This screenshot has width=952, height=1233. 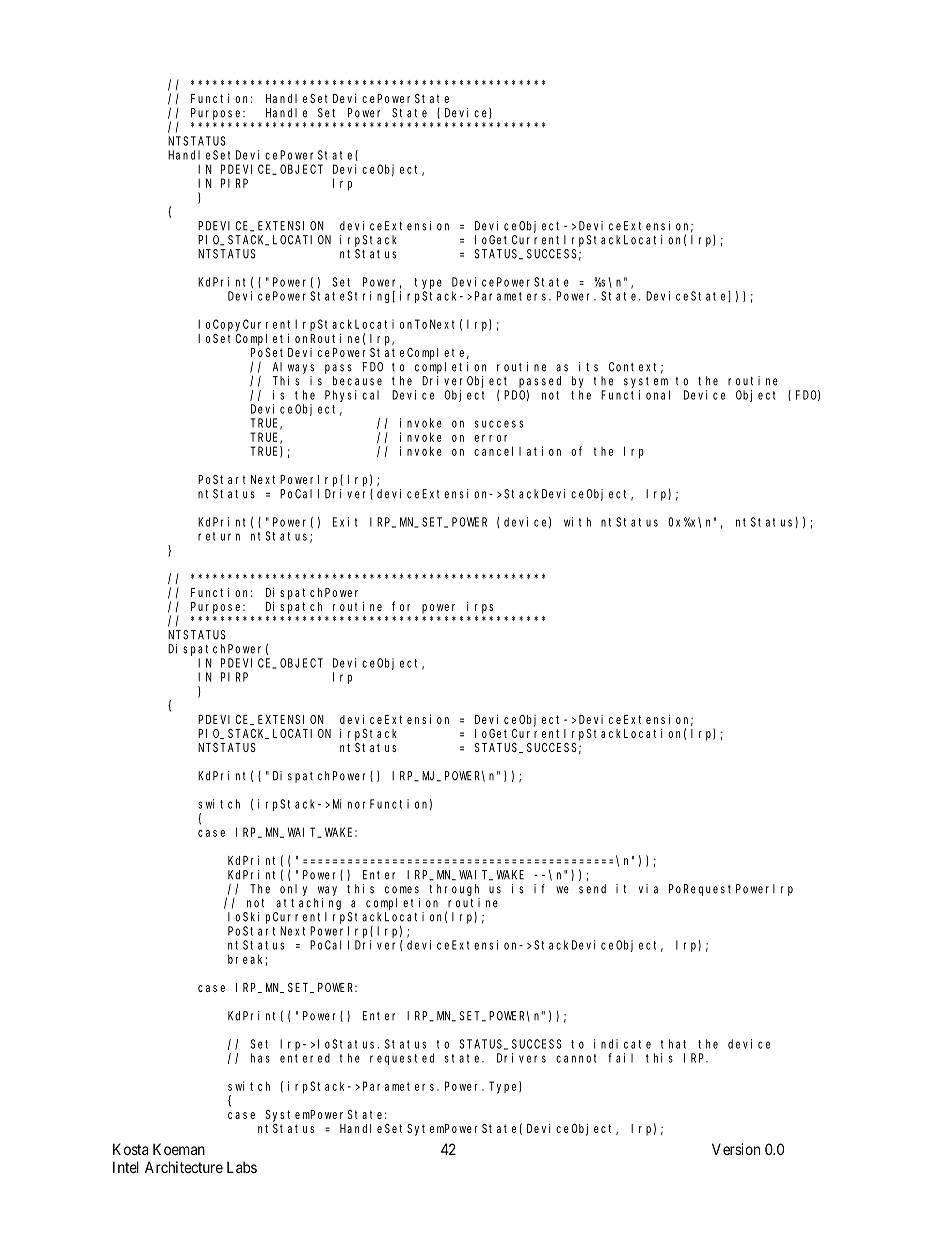 What do you see at coordinates (184, 1167) in the screenshot?
I see `Architecture` at bounding box center [184, 1167].
